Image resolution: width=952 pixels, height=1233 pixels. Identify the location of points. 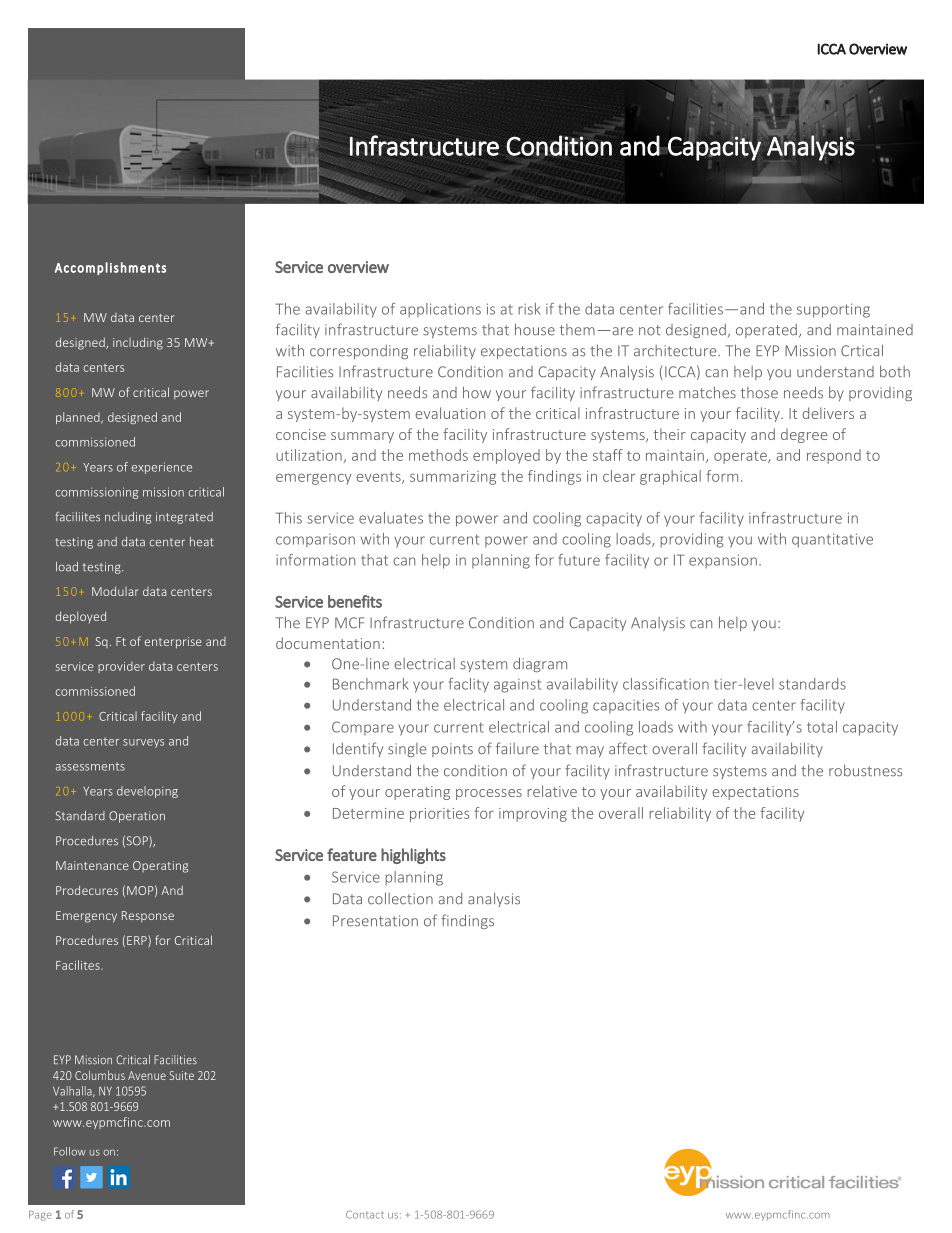
(452, 750).
